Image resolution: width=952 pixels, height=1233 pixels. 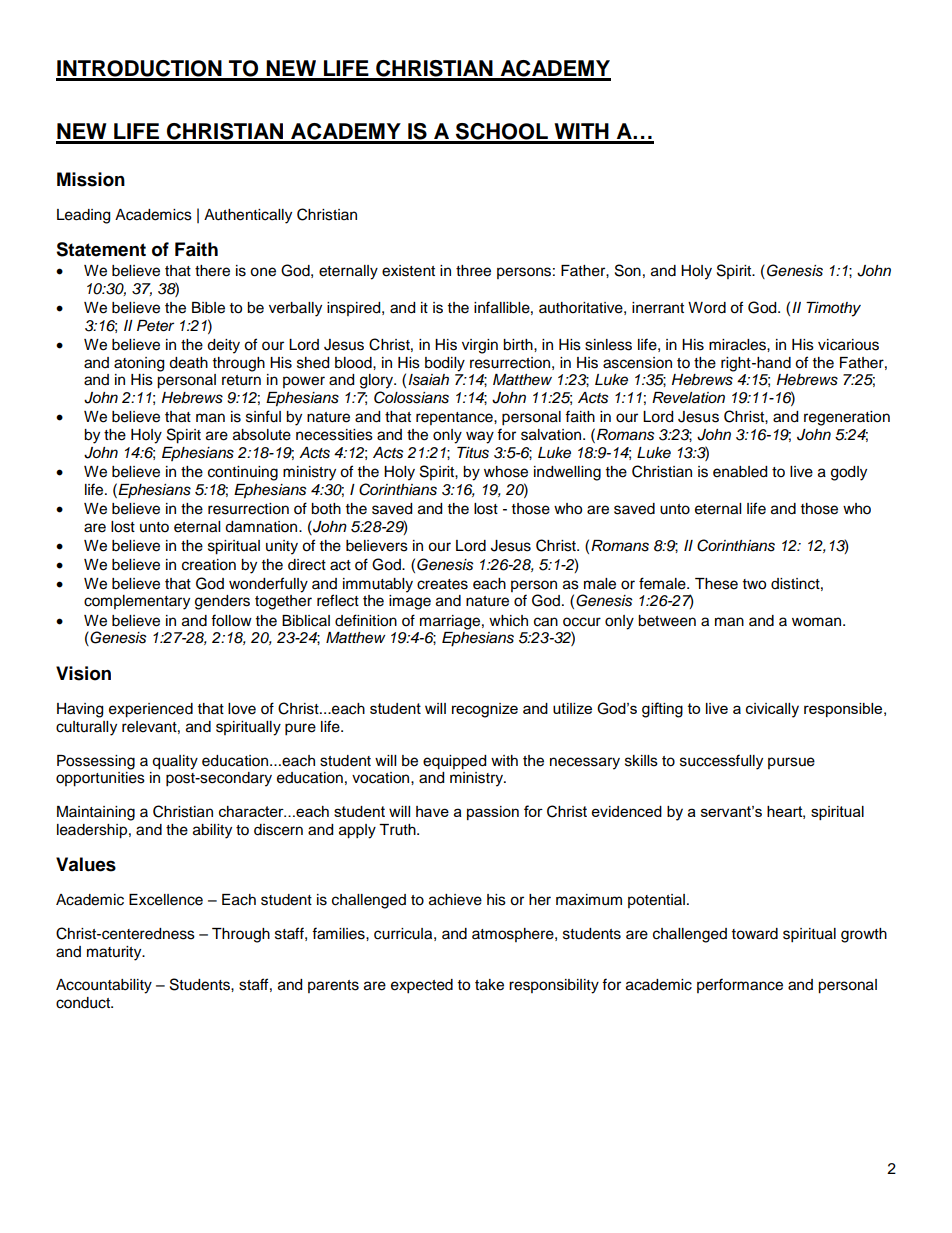 What do you see at coordinates (137, 602) in the screenshot?
I see `complementary` at bounding box center [137, 602].
